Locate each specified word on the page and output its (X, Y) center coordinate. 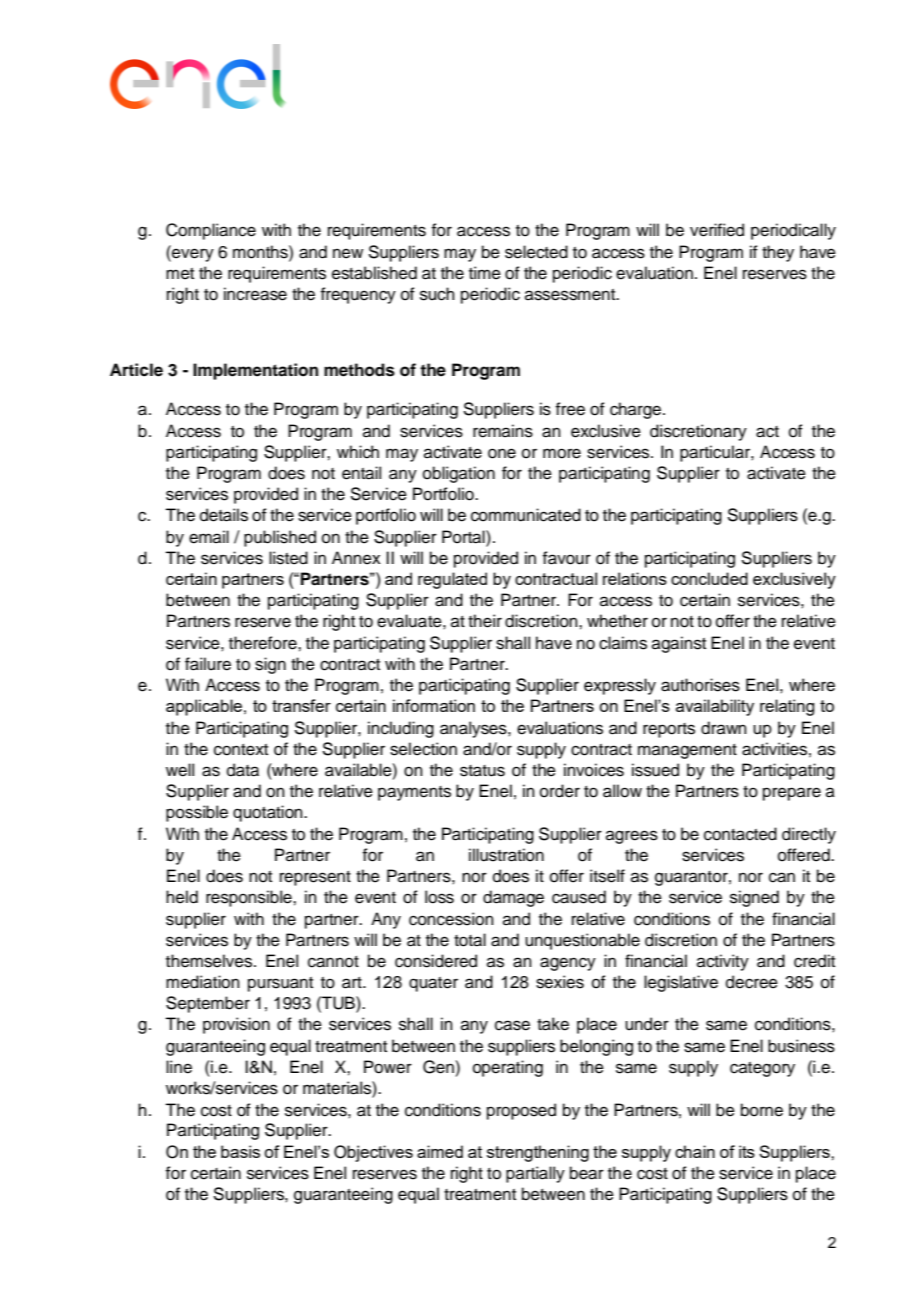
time (485, 273)
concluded (709, 578)
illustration (506, 855)
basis (240, 1151)
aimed (440, 1151)
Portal (464, 537)
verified (717, 230)
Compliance (211, 231)
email (209, 537)
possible (197, 813)
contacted (740, 834)
